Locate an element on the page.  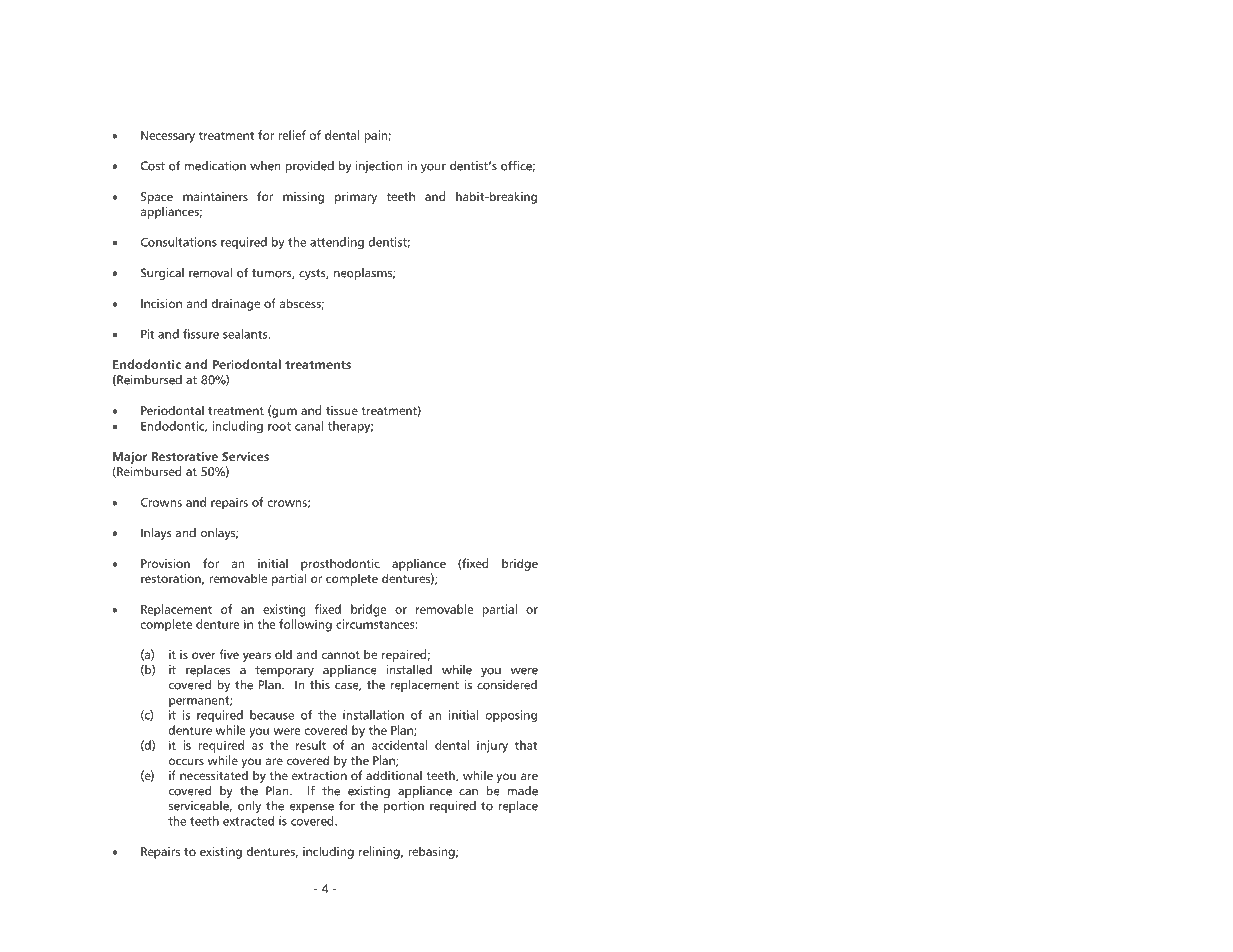
tissue is located at coordinates (342, 410).
